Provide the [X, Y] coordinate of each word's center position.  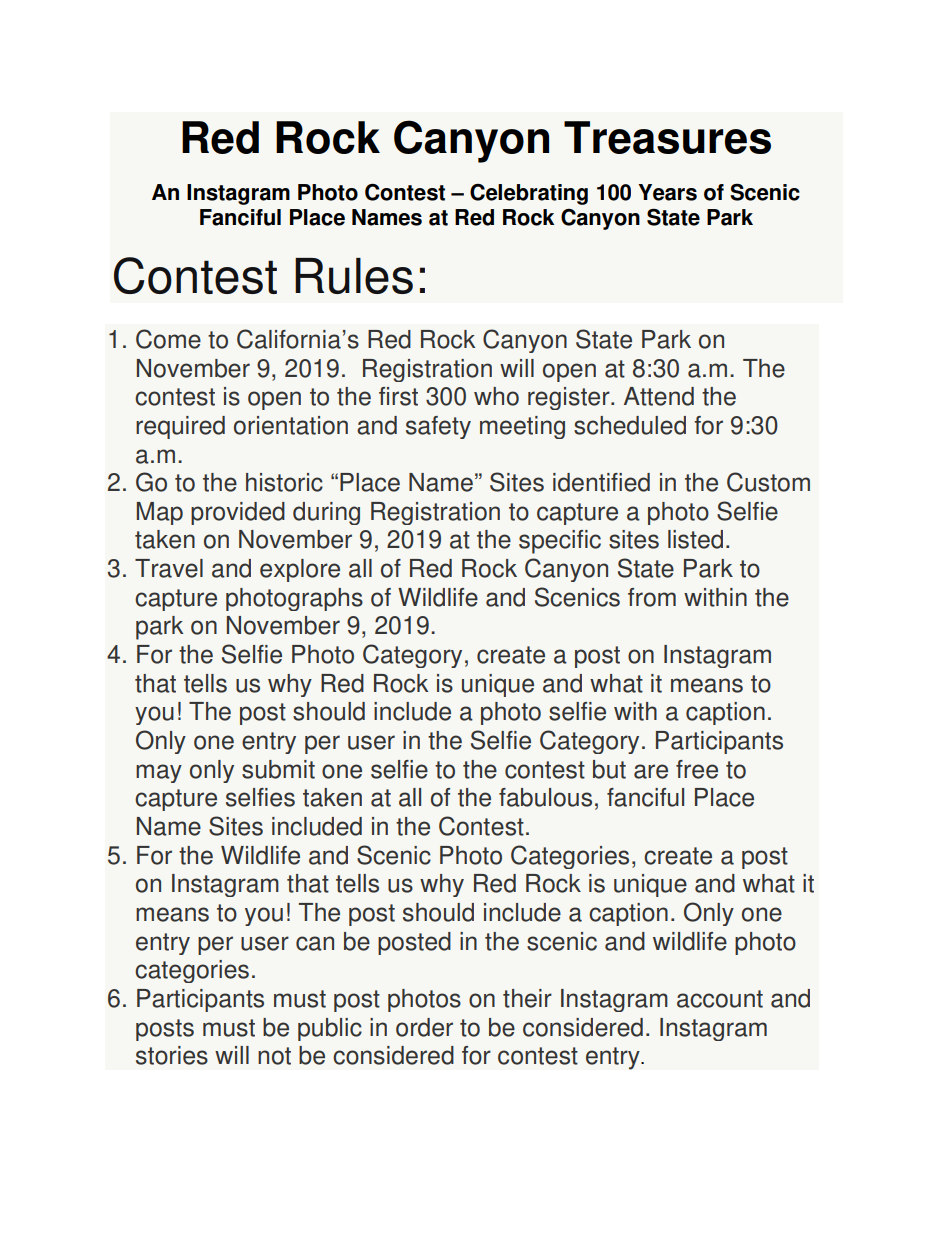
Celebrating [529, 194]
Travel [169, 568]
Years [667, 192]
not [274, 1056]
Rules [354, 276]
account [720, 999]
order [424, 1027]
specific [560, 542]
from [652, 597]
